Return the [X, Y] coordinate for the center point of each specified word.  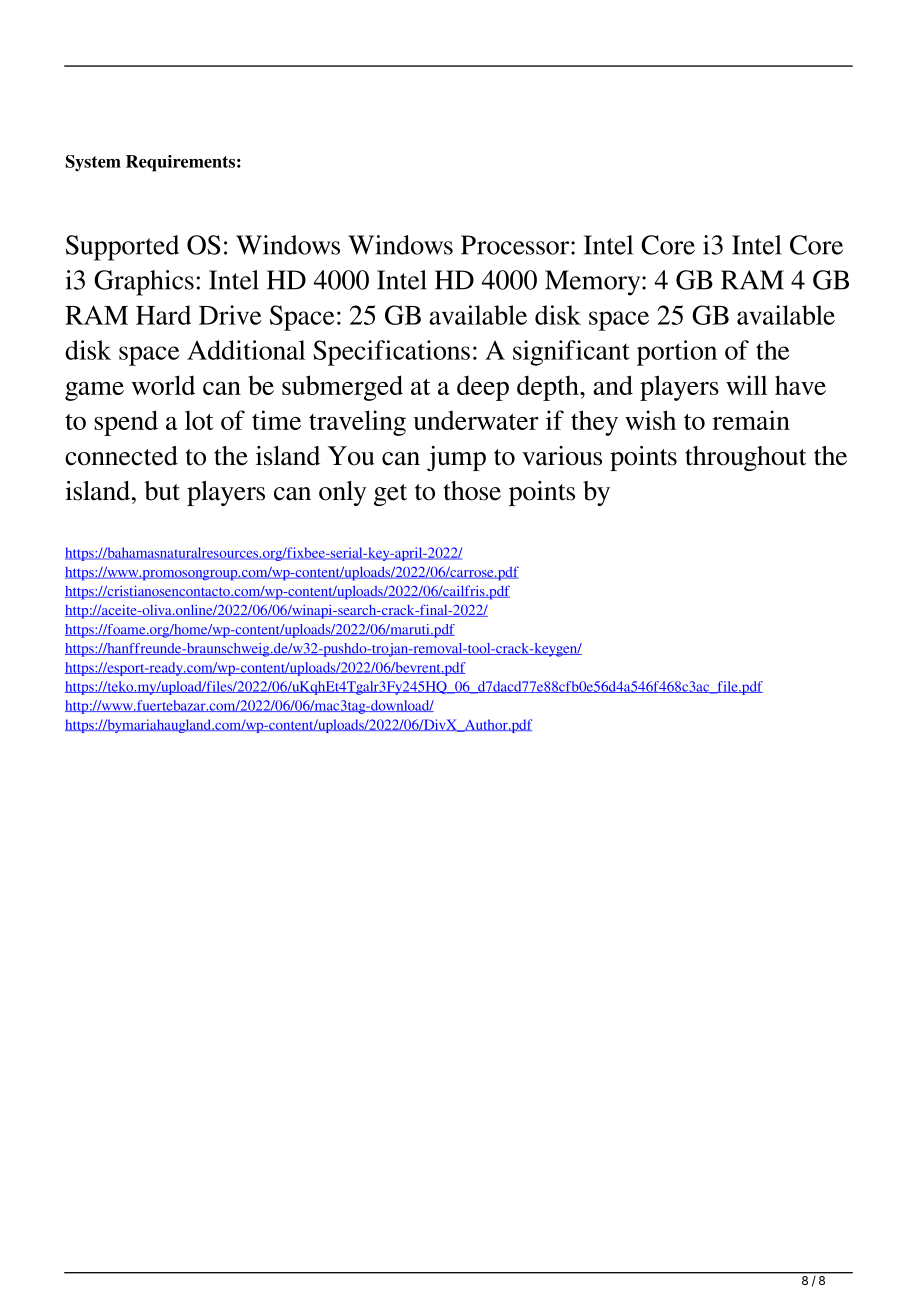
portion [677, 353]
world [163, 385]
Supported [122, 248]
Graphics [144, 283]
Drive [230, 315]
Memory [594, 283]
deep [483, 388]
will [747, 385]
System [93, 163]
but [162, 491]
